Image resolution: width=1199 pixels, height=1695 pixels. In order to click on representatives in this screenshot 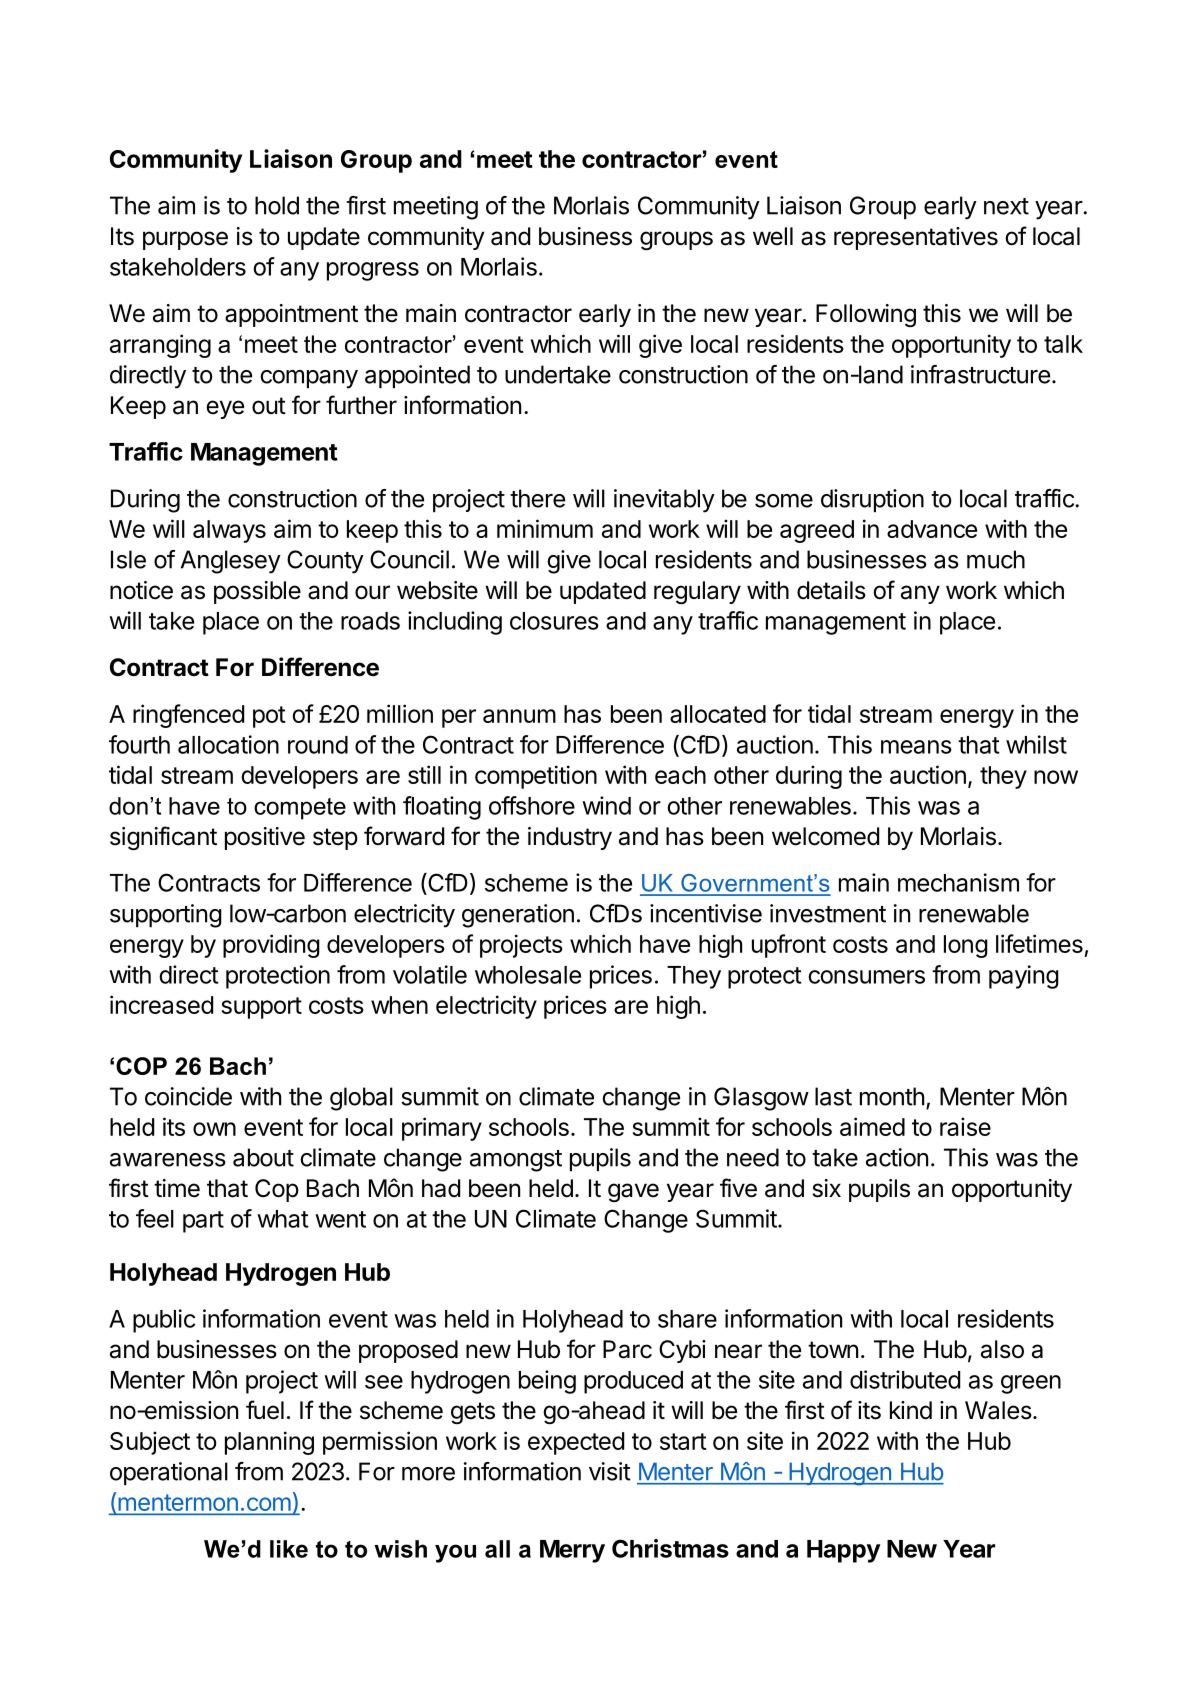, I will do `click(916, 238)`.
